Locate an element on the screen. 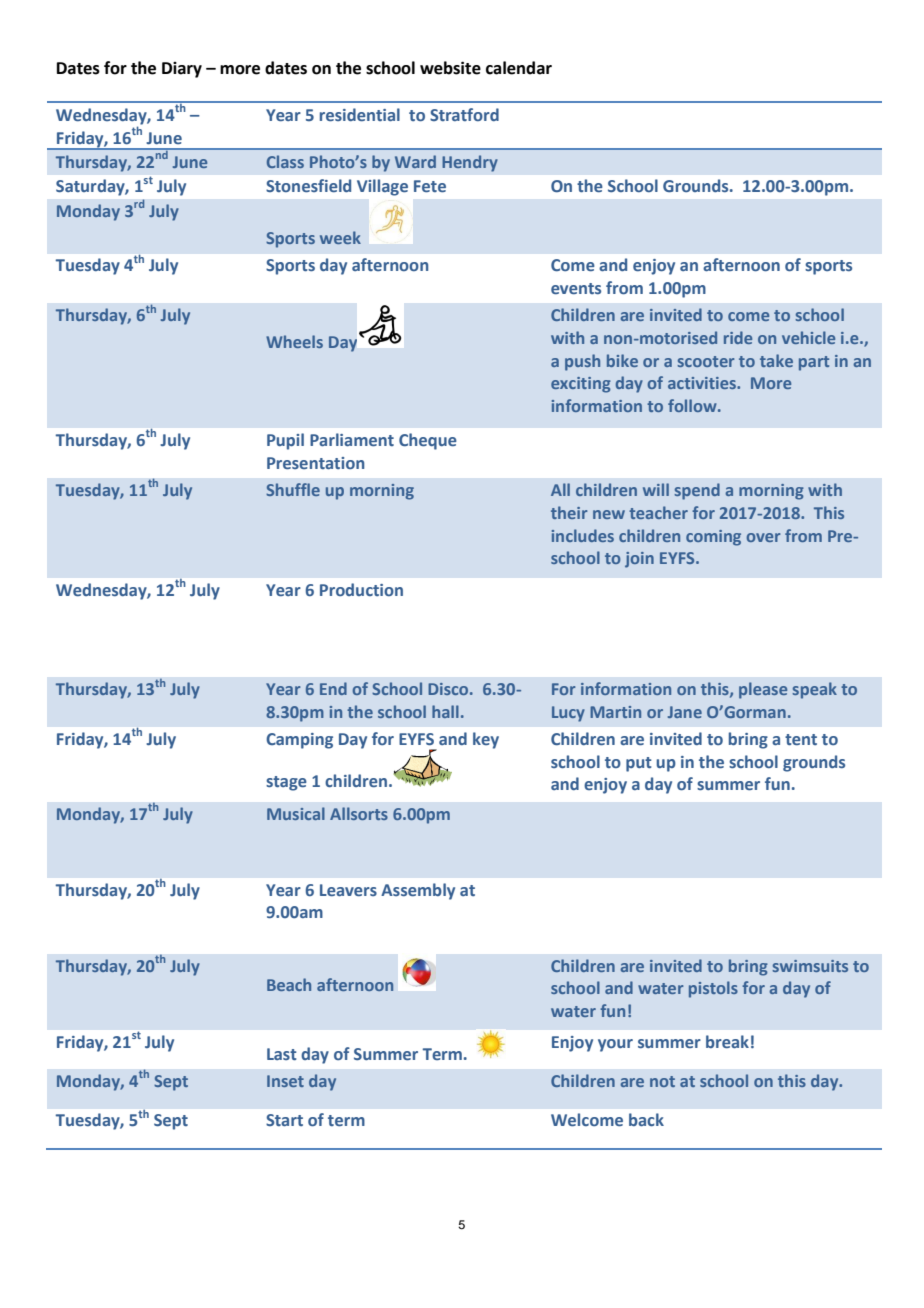 The height and width of the screenshot is (1308, 924). Cheque is located at coordinates (428, 441).
